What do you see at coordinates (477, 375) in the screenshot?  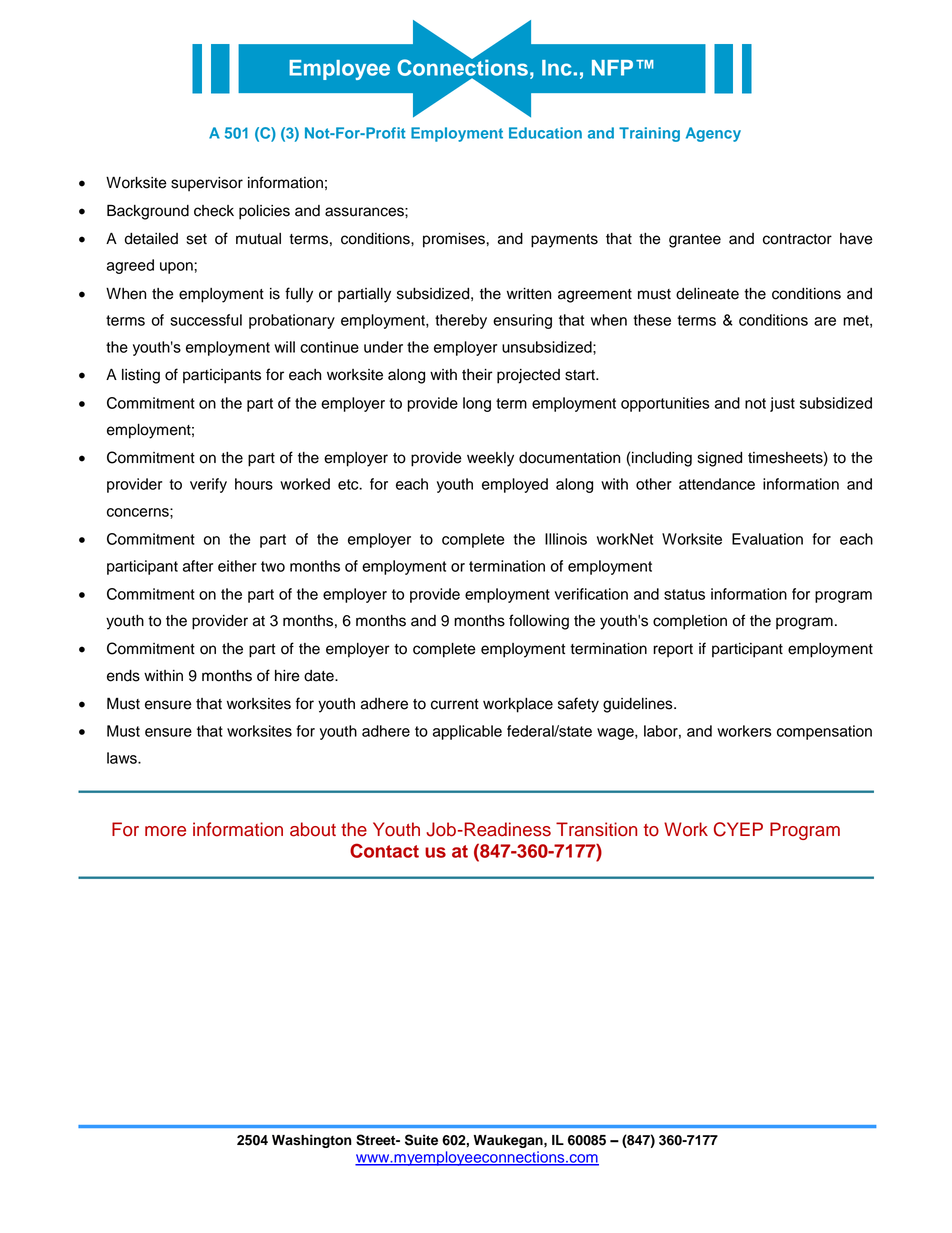 I see `their` at bounding box center [477, 375].
